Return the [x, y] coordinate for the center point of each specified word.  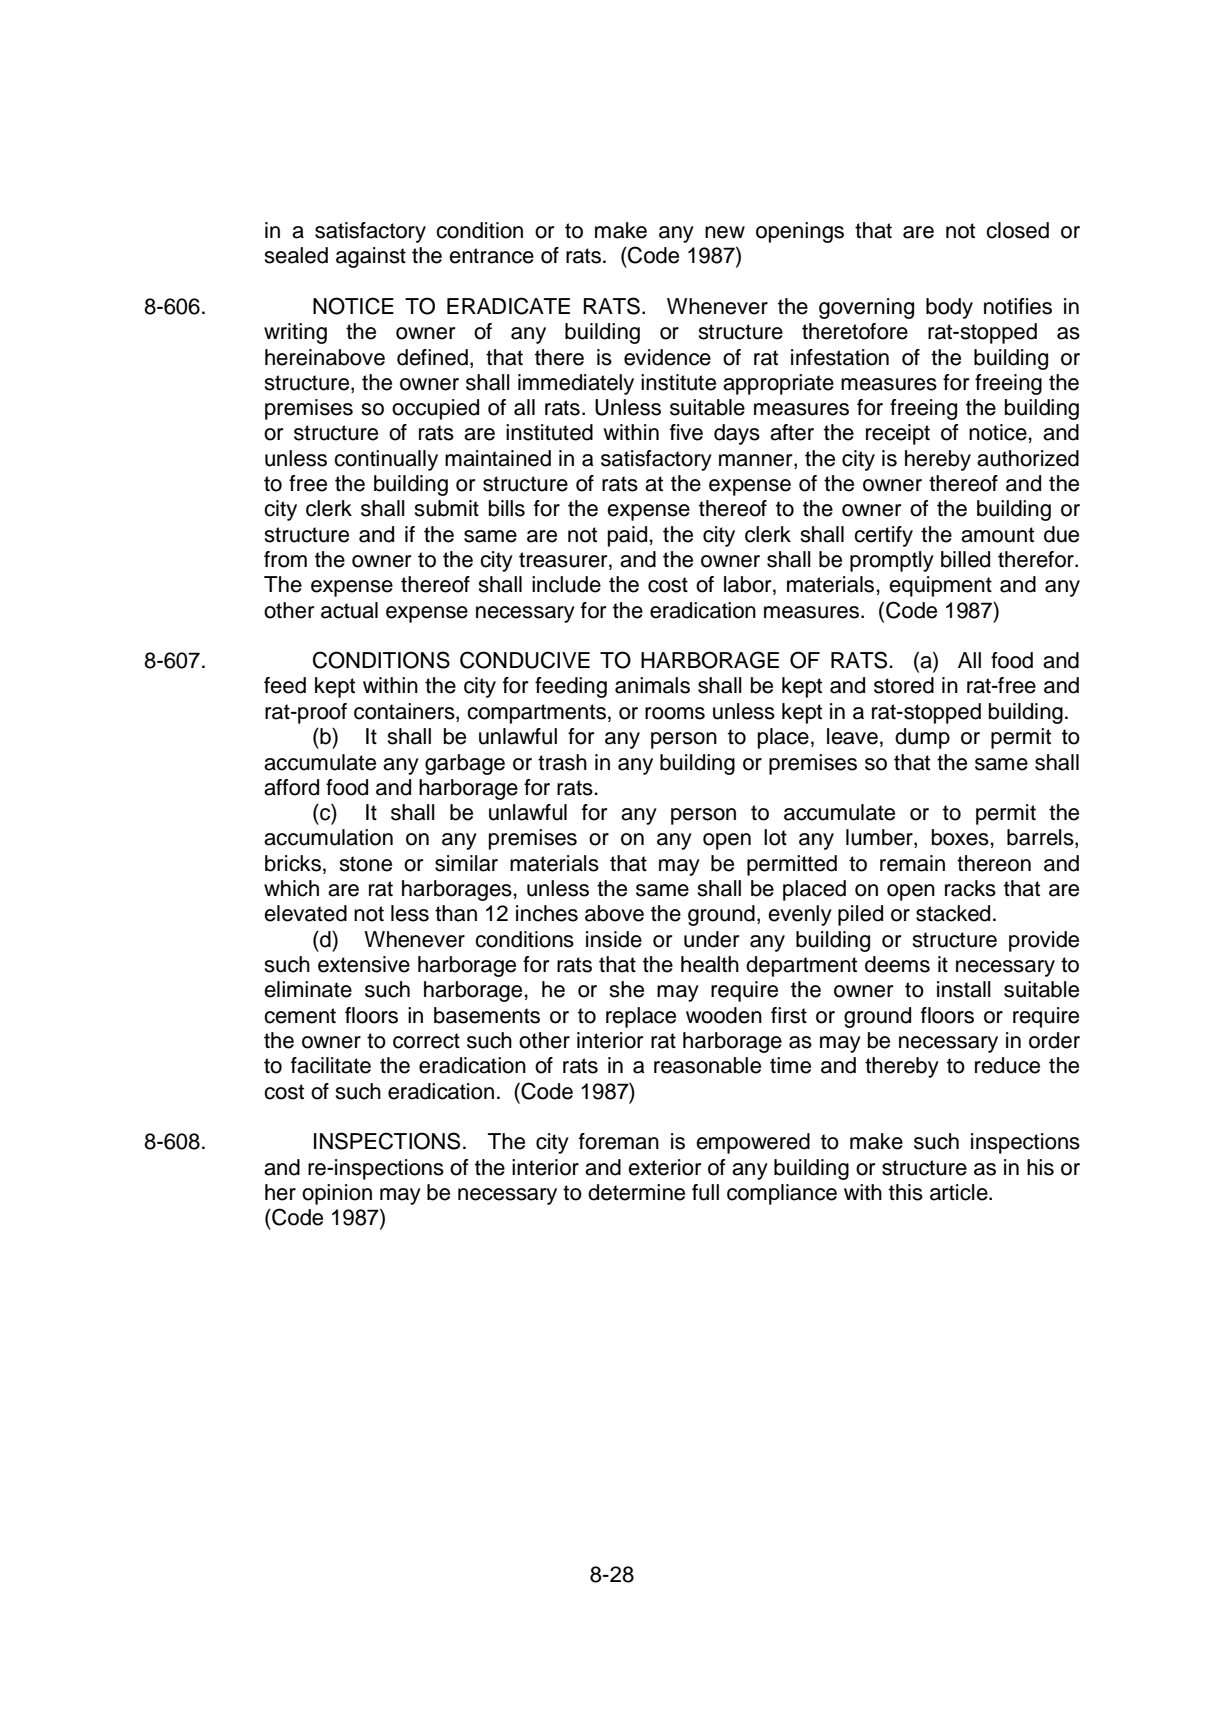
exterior [664, 1167]
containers [405, 712]
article [960, 1192]
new [725, 232]
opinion [337, 1194]
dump [922, 738]
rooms [675, 713]
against [371, 257]
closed [1017, 230]
